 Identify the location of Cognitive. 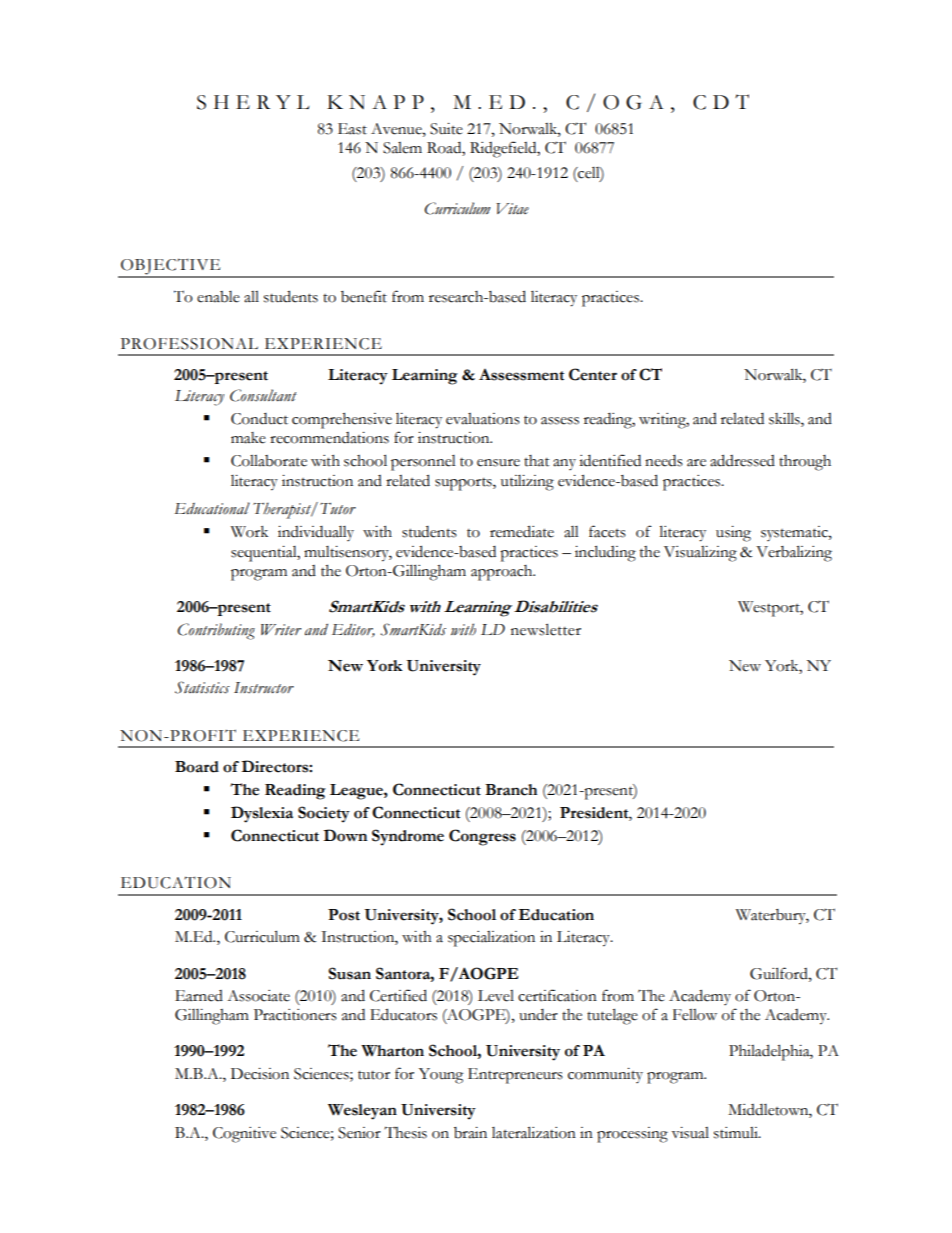
(244, 1135).
